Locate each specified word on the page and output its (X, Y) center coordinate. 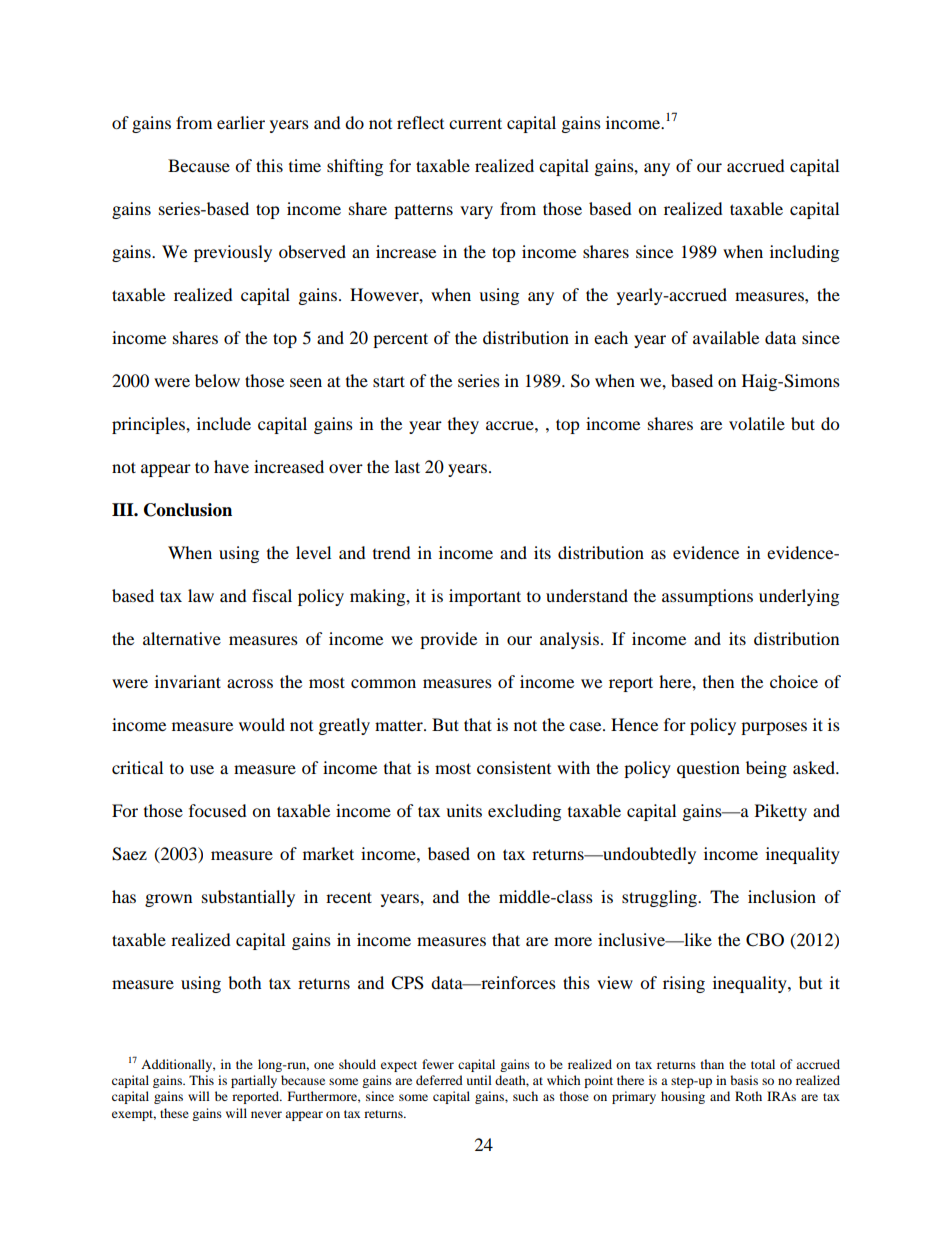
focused (218, 810)
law (201, 595)
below (217, 380)
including (804, 253)
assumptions (707, 597)
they (463, 425)
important (485, 597)
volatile (757, 423)
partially (254, 1081)
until (479, 1080)
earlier (241, 122)
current (475, 123)
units (464, 810)
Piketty (781, 812)
